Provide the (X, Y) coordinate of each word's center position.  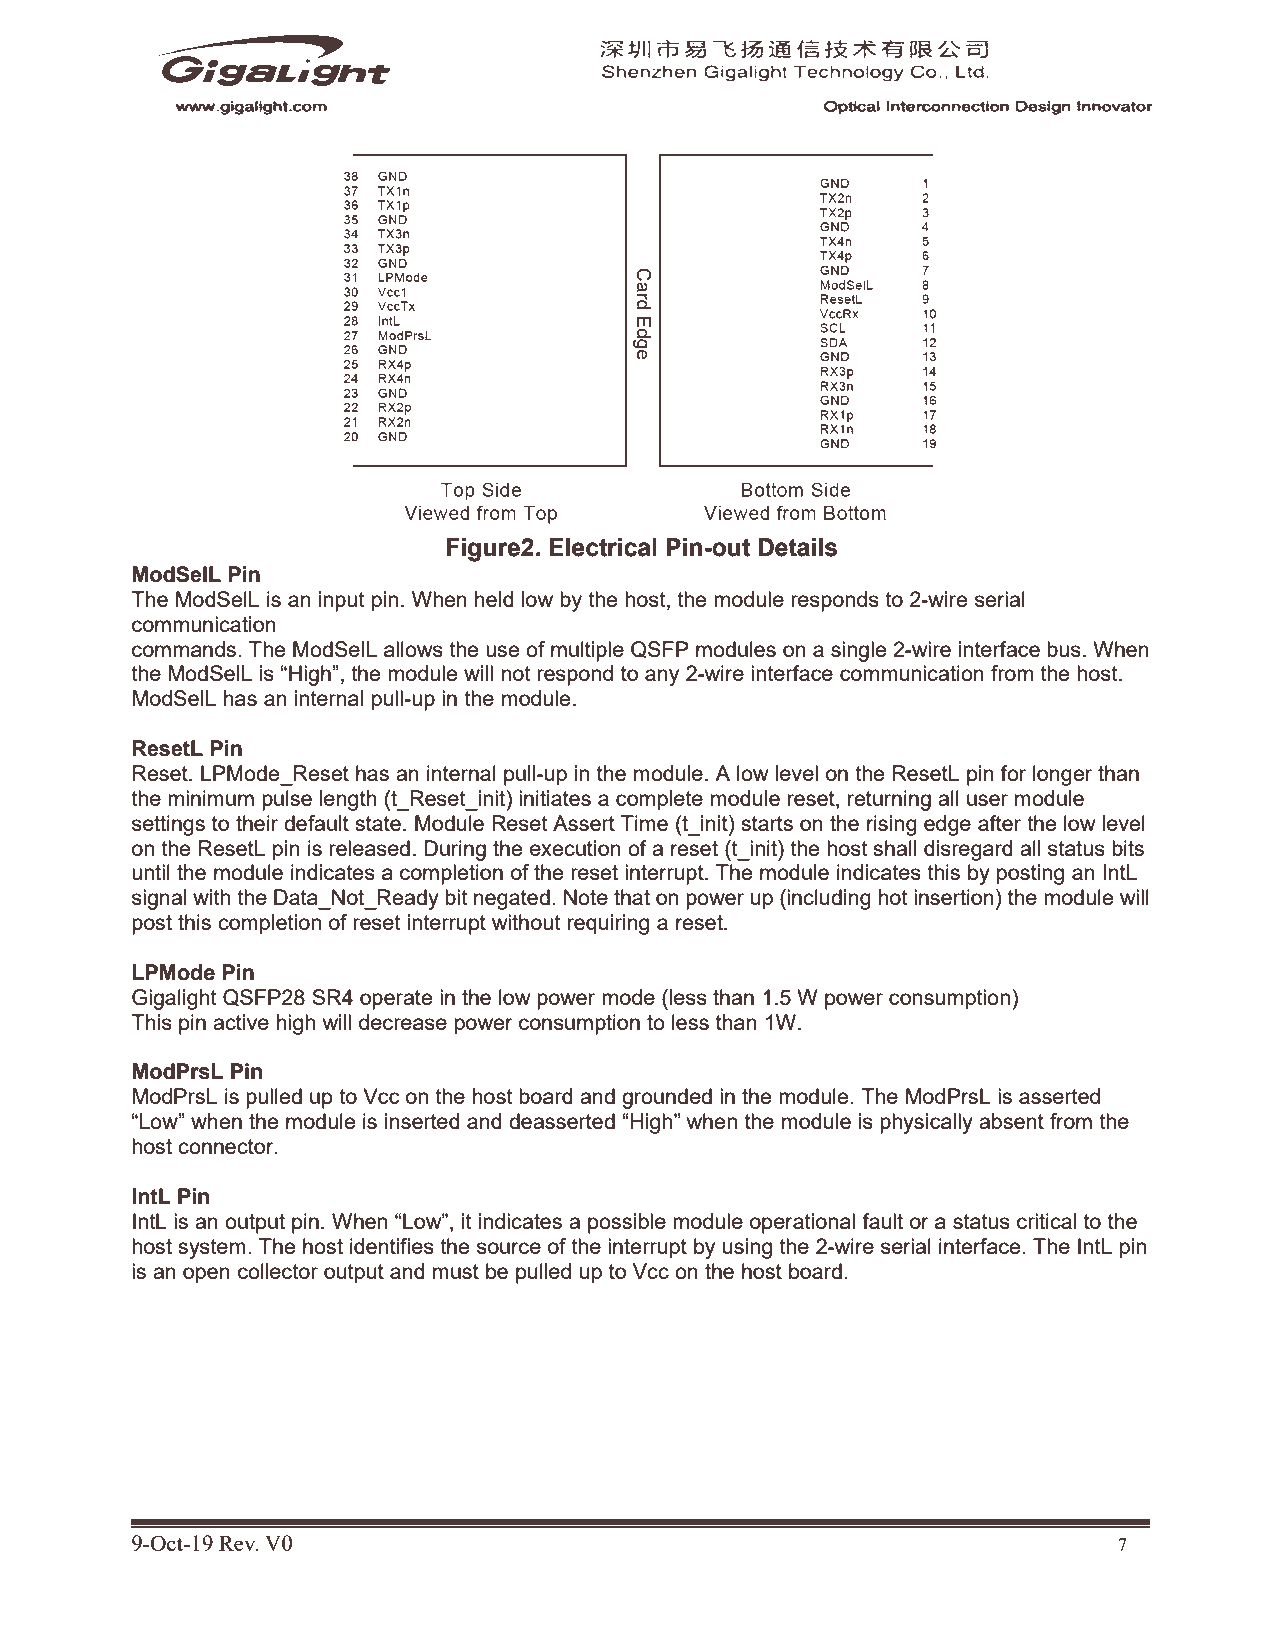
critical (1046, 1221)
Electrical (603, 547)
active (241, 1022)
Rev (238, 1543)
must (456, 1271)
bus (1064, 649)
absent (1011, 1121)
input (342, 601)
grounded (667, 1098)
